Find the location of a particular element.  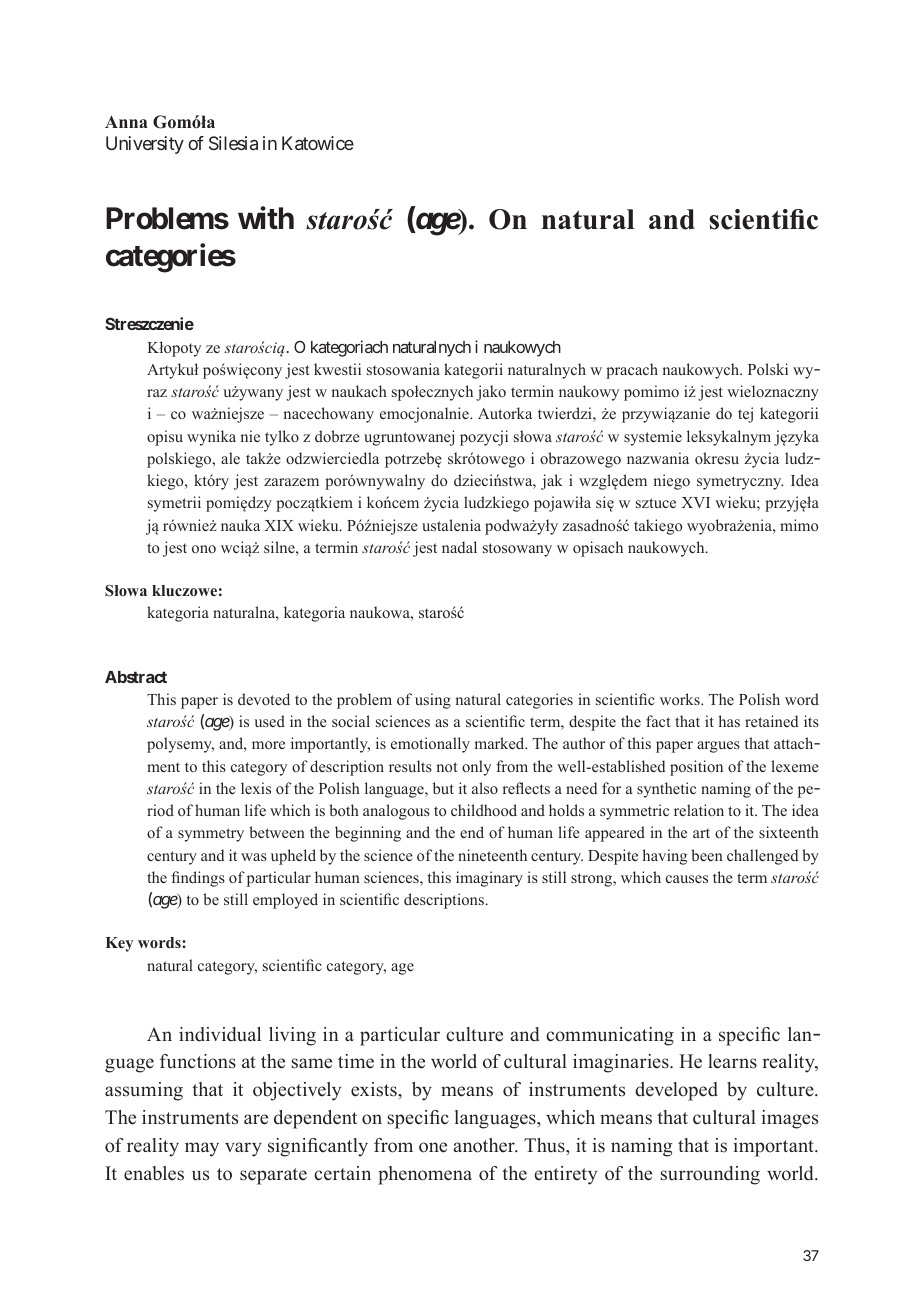

nadal is located at coordinates (459, 547).
